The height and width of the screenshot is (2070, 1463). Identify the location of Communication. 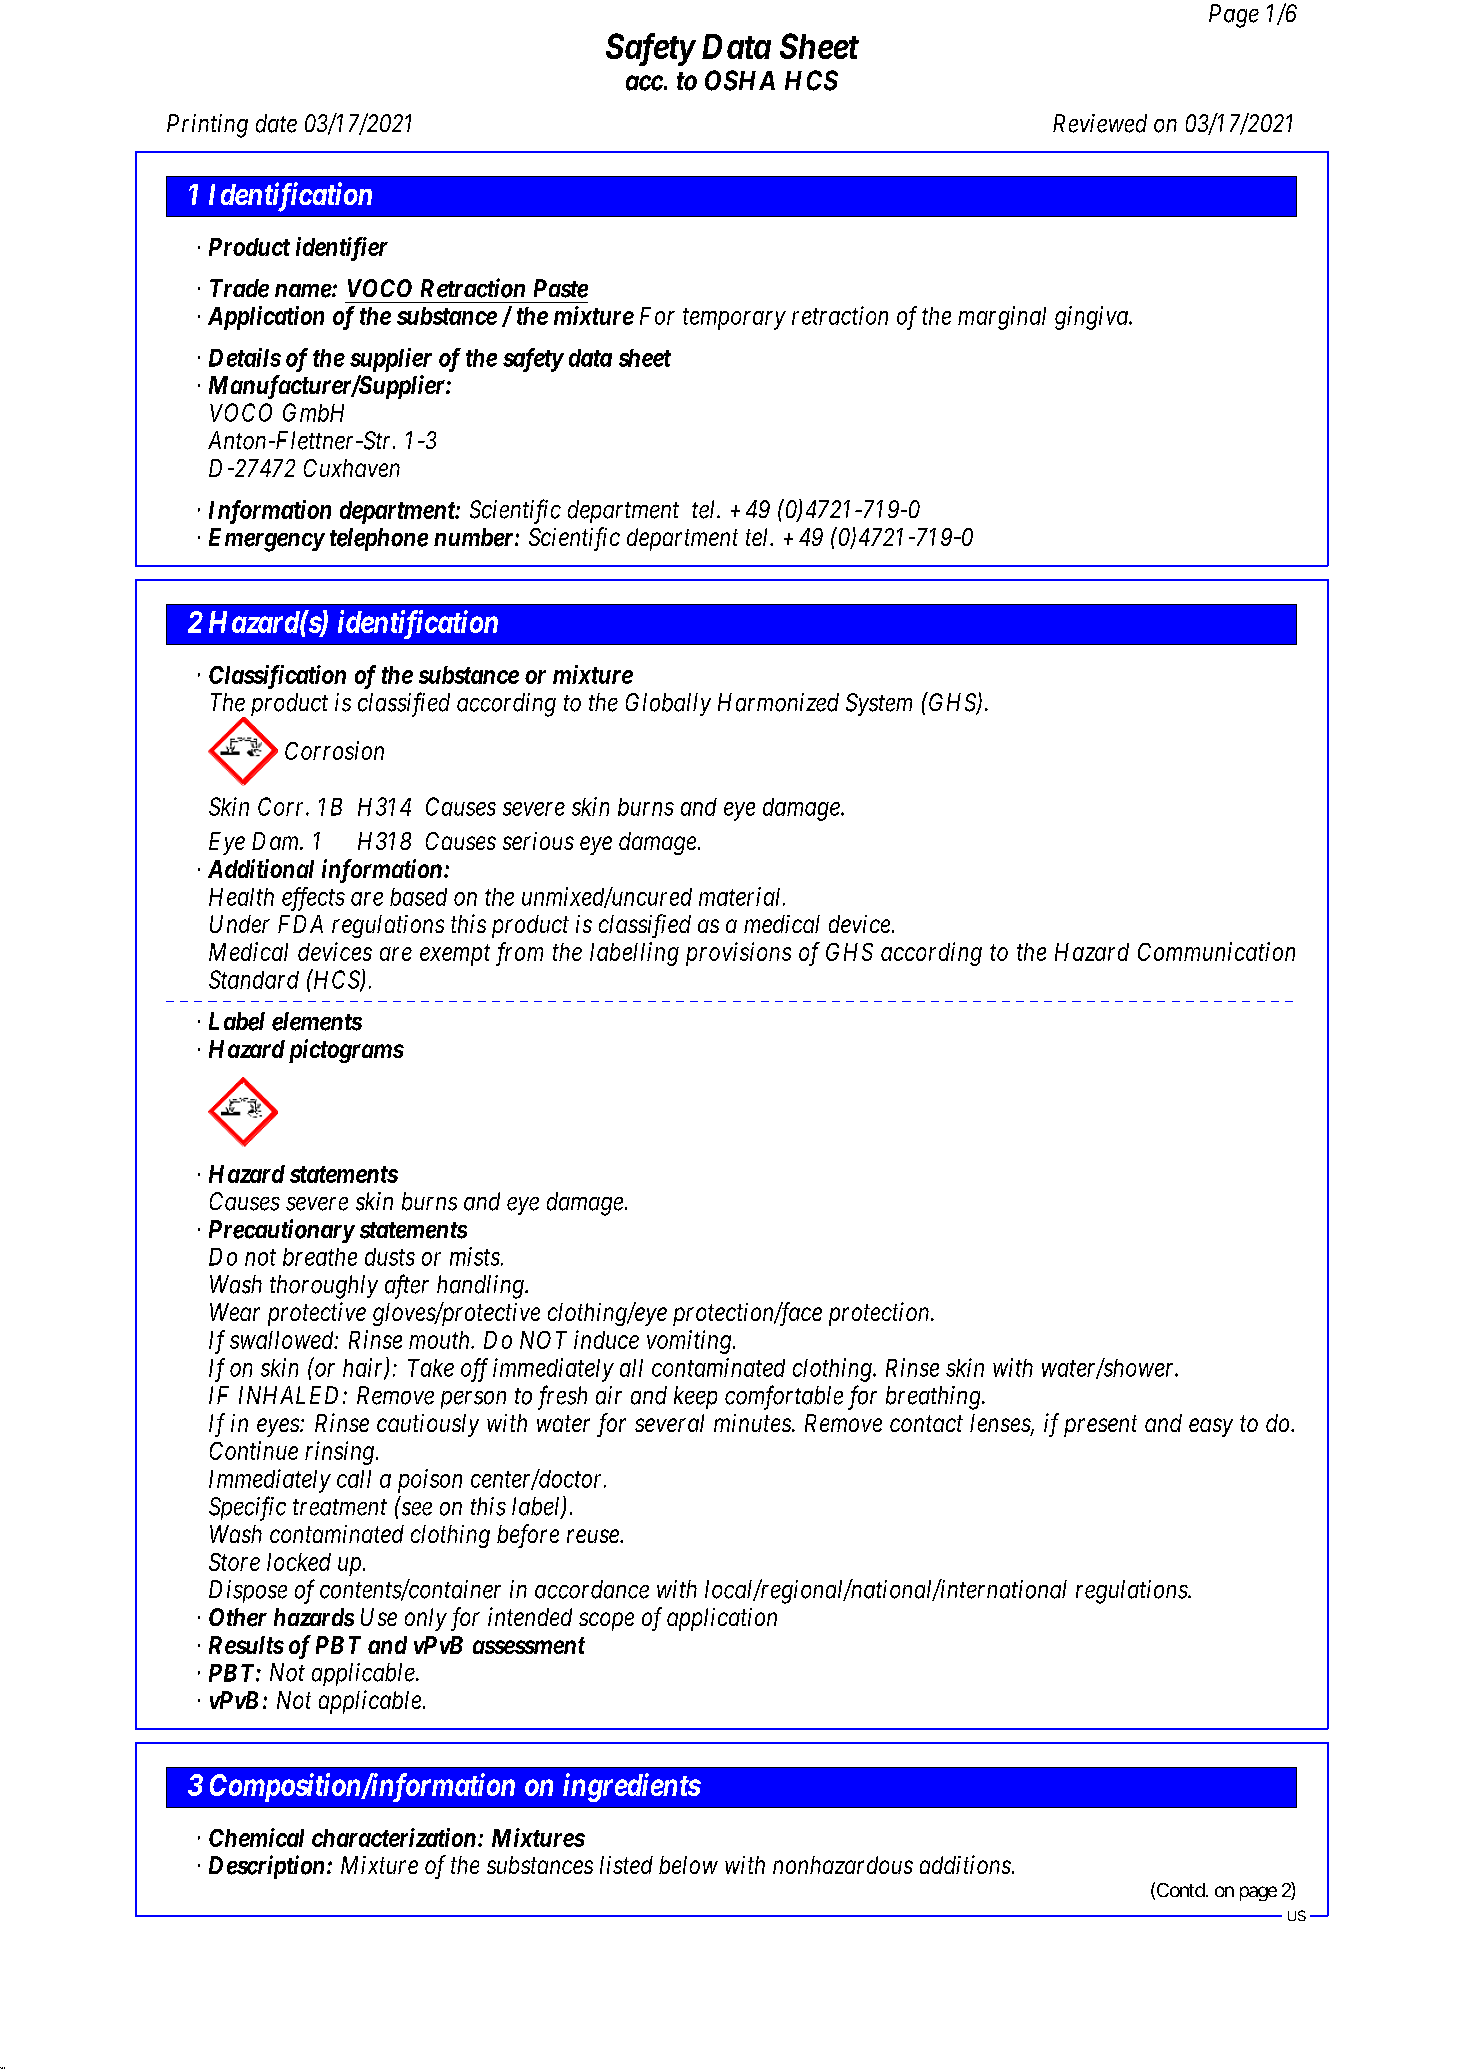
(1216, 951).
